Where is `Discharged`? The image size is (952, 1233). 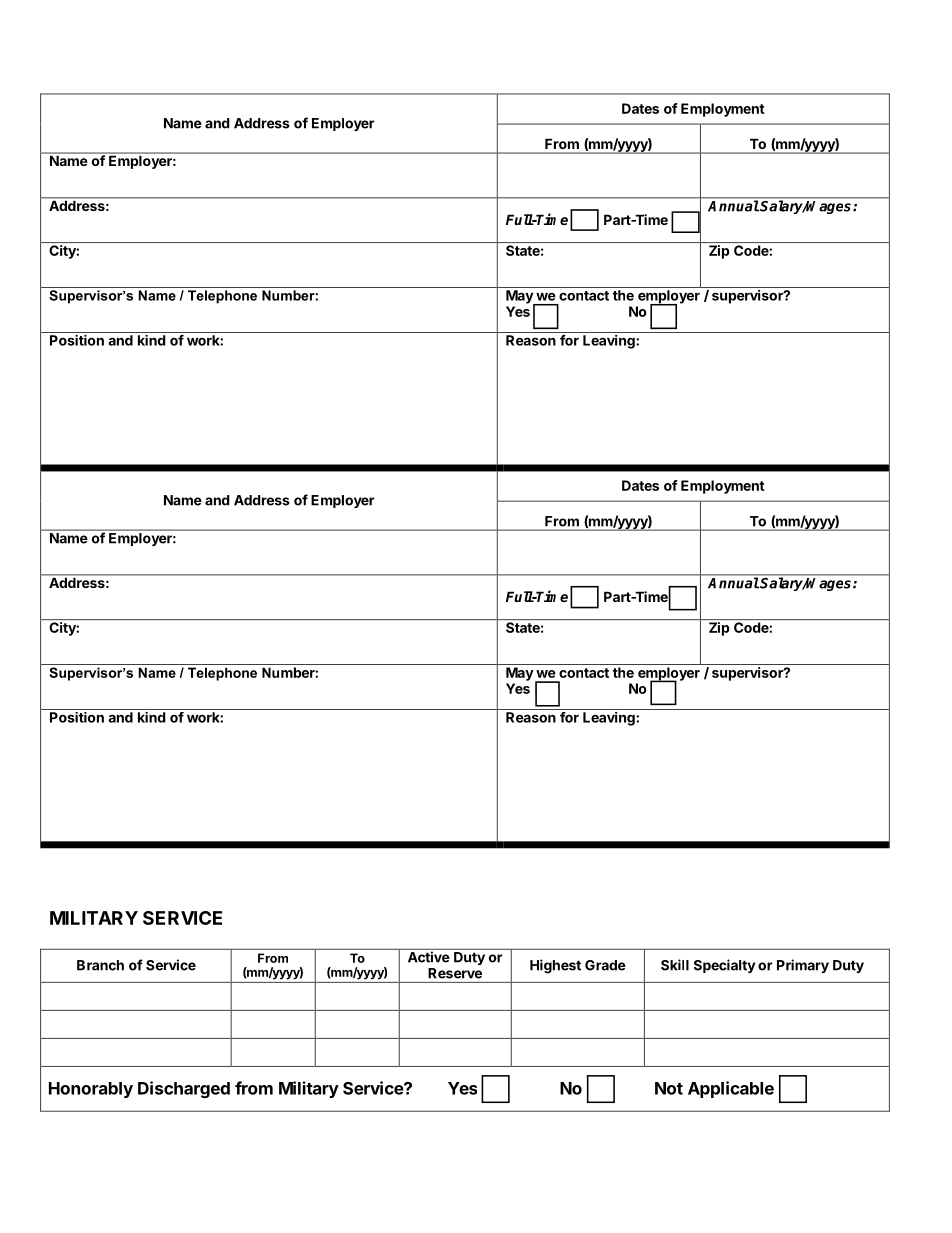
Discharged is located at coordinates (184, 1089).
